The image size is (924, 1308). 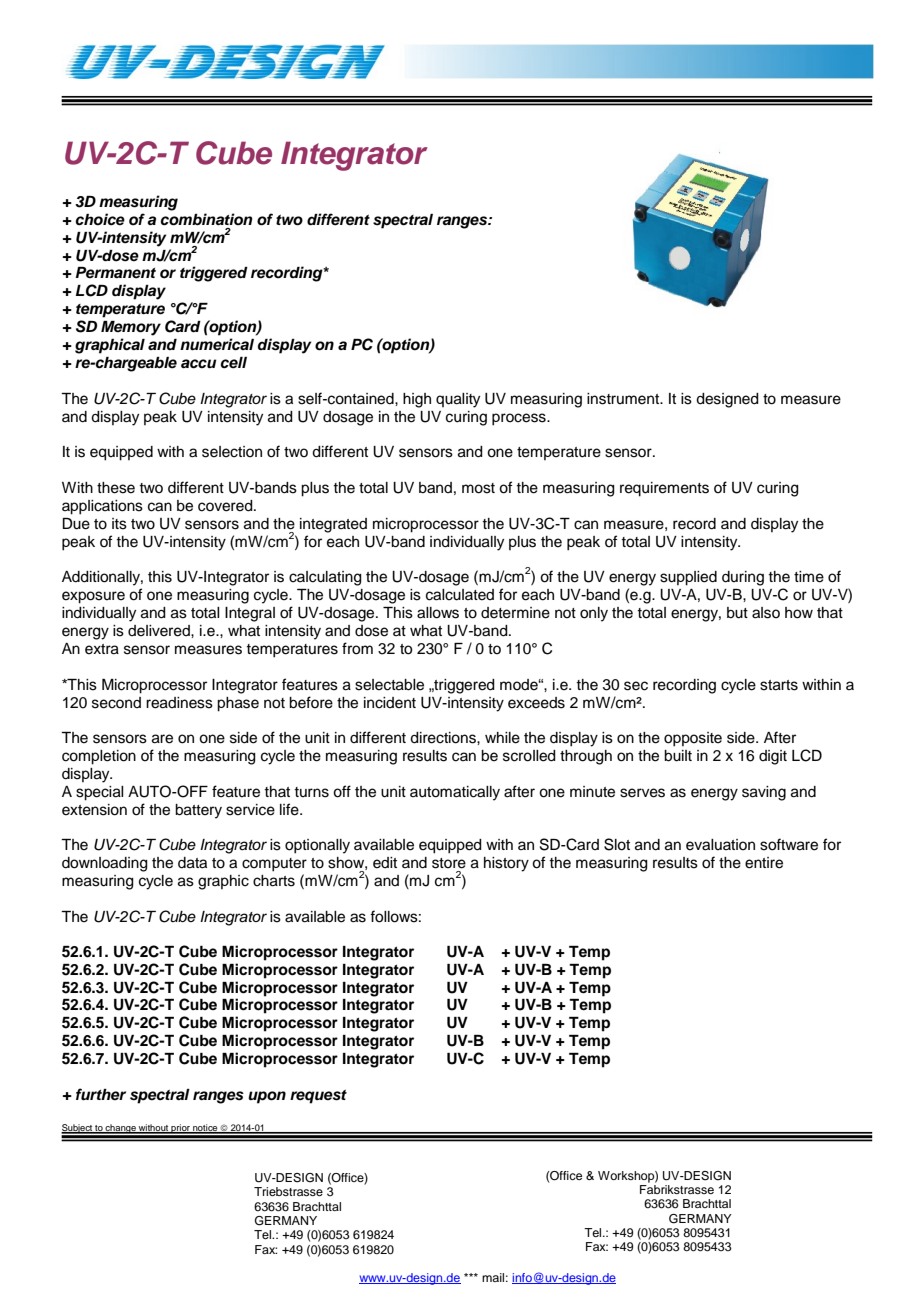 What do you see at coordinates (179, 703) in the screenshot?
I see `readiness` at bounding box center [179, 703].
